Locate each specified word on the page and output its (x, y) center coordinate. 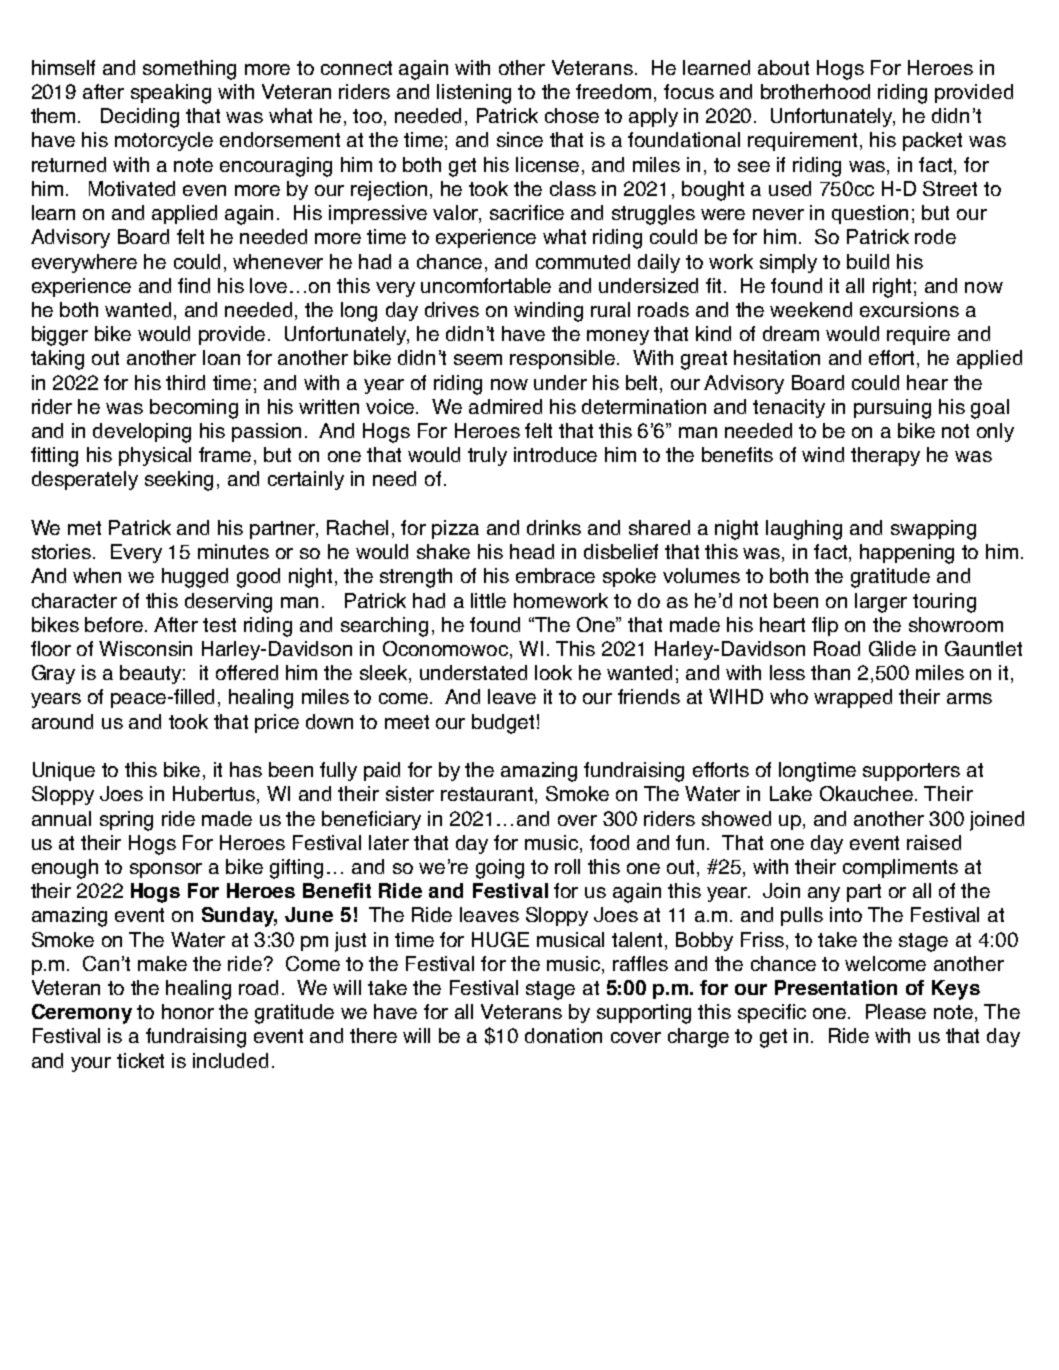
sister (410, 793)
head (532, 551)
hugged (195, 578)
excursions (909, 309)
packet (932, 141)
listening (474, 94)
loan (221, 357)
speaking (171, 94)
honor (188, 1011)
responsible (564, 359)
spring (126, 821)
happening (907, 554)
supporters (911, 772)
